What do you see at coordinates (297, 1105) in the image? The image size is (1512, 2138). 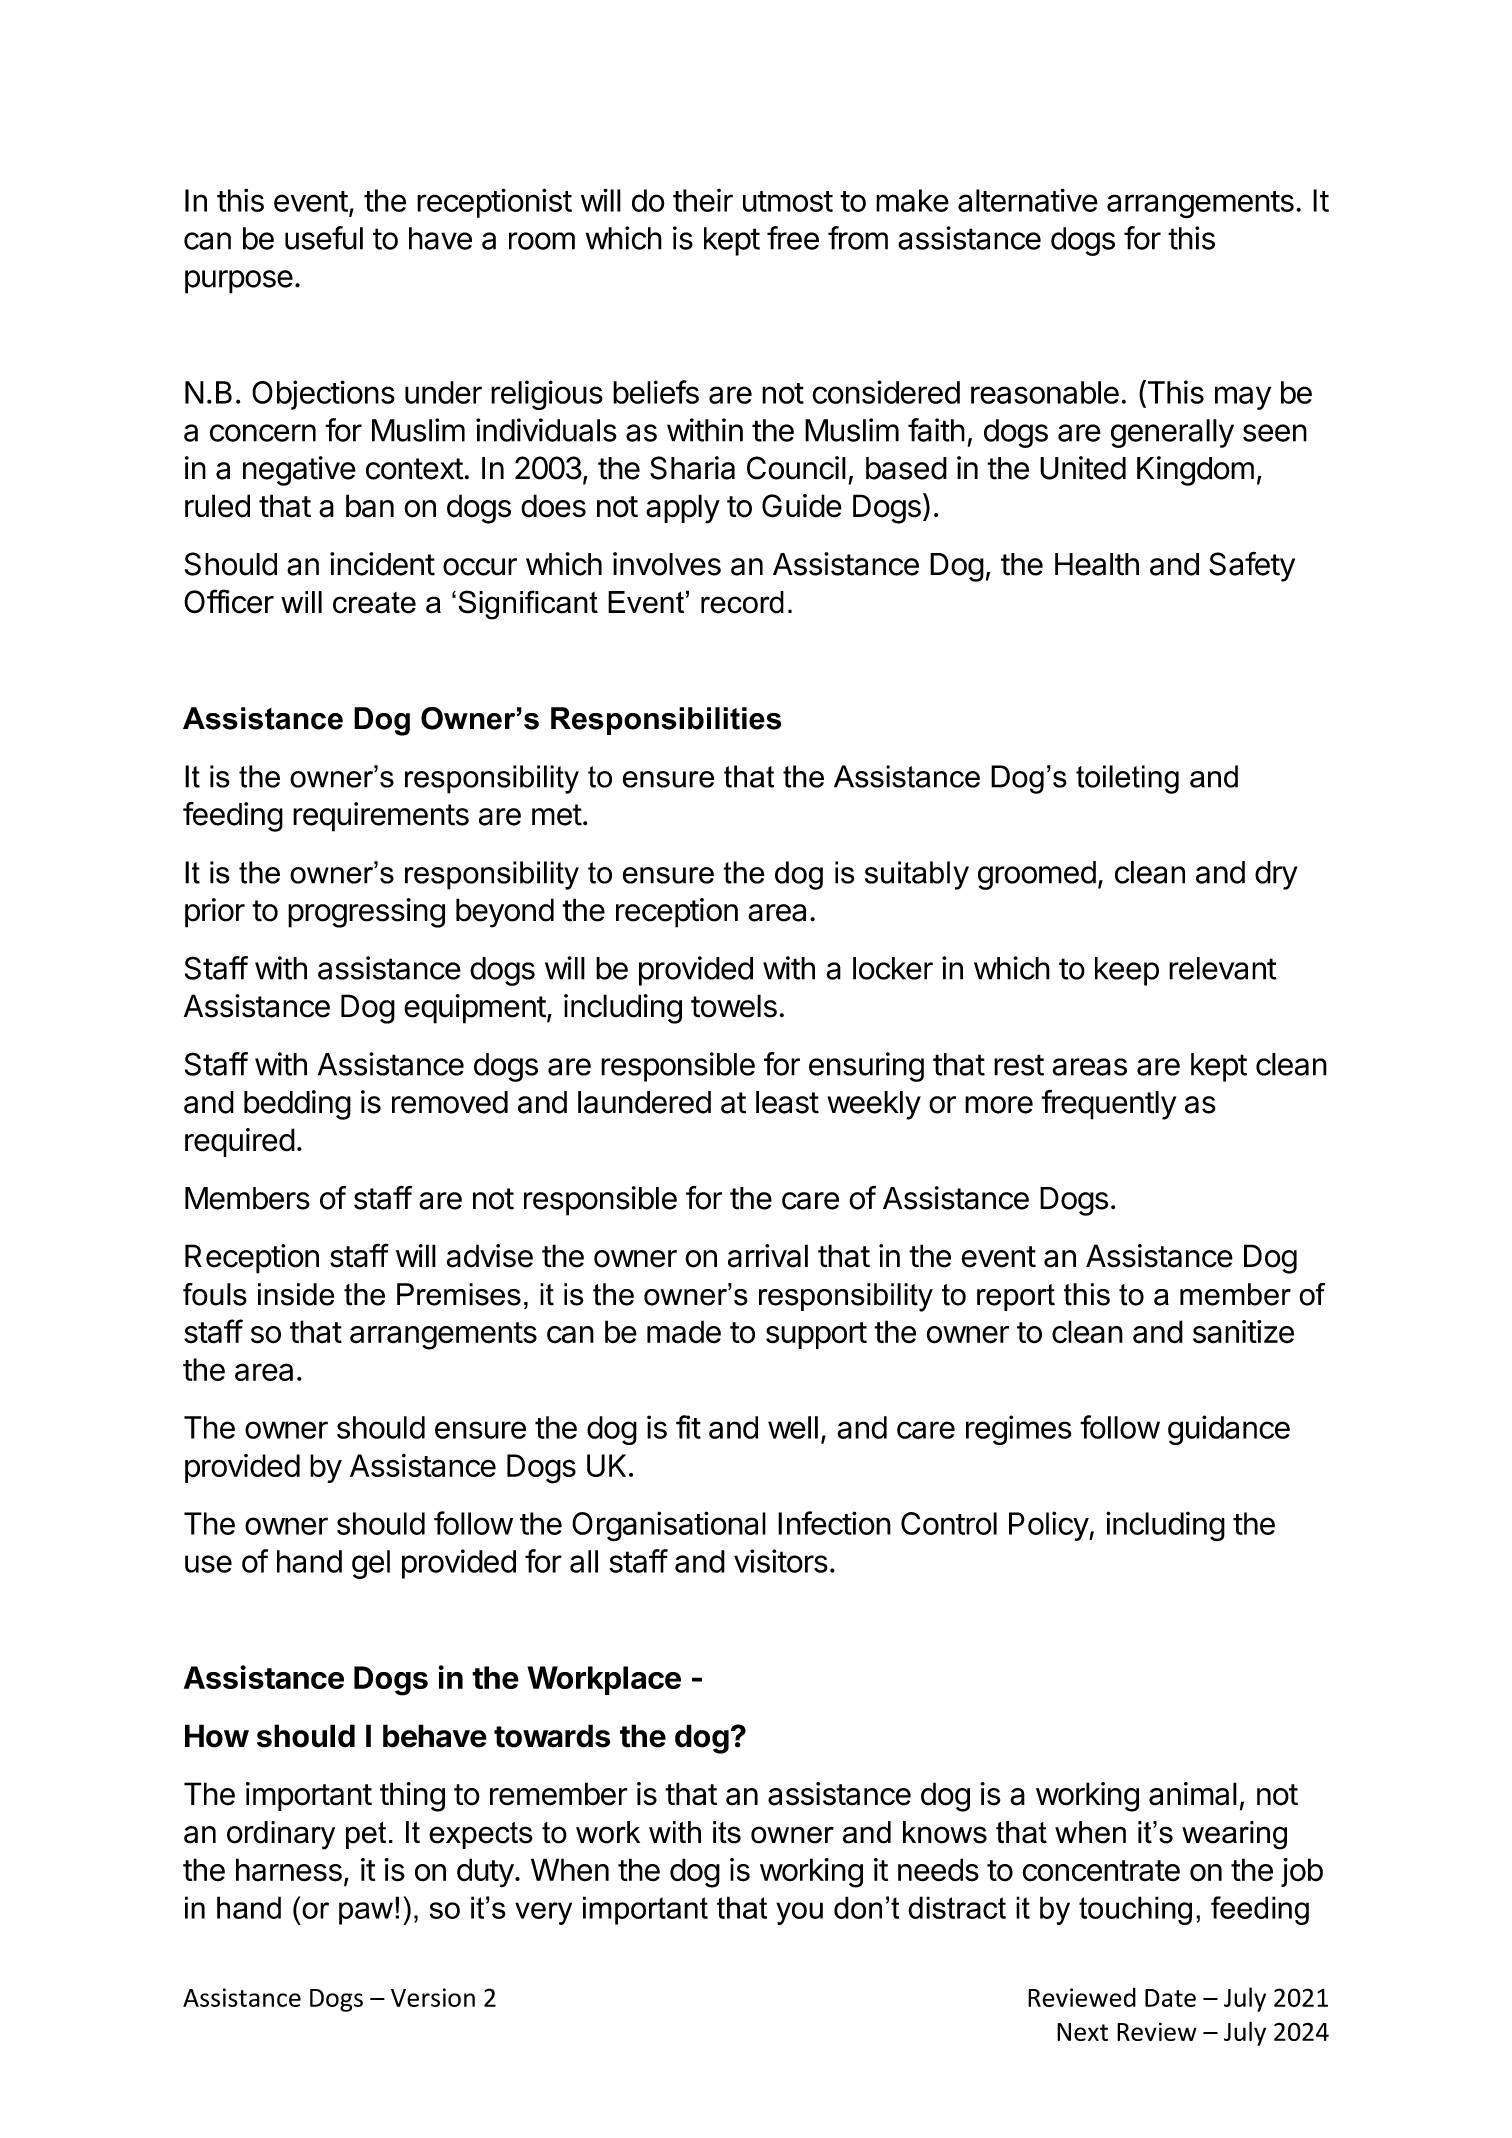 I see `bedding` at bounding box center [297, 1105].
